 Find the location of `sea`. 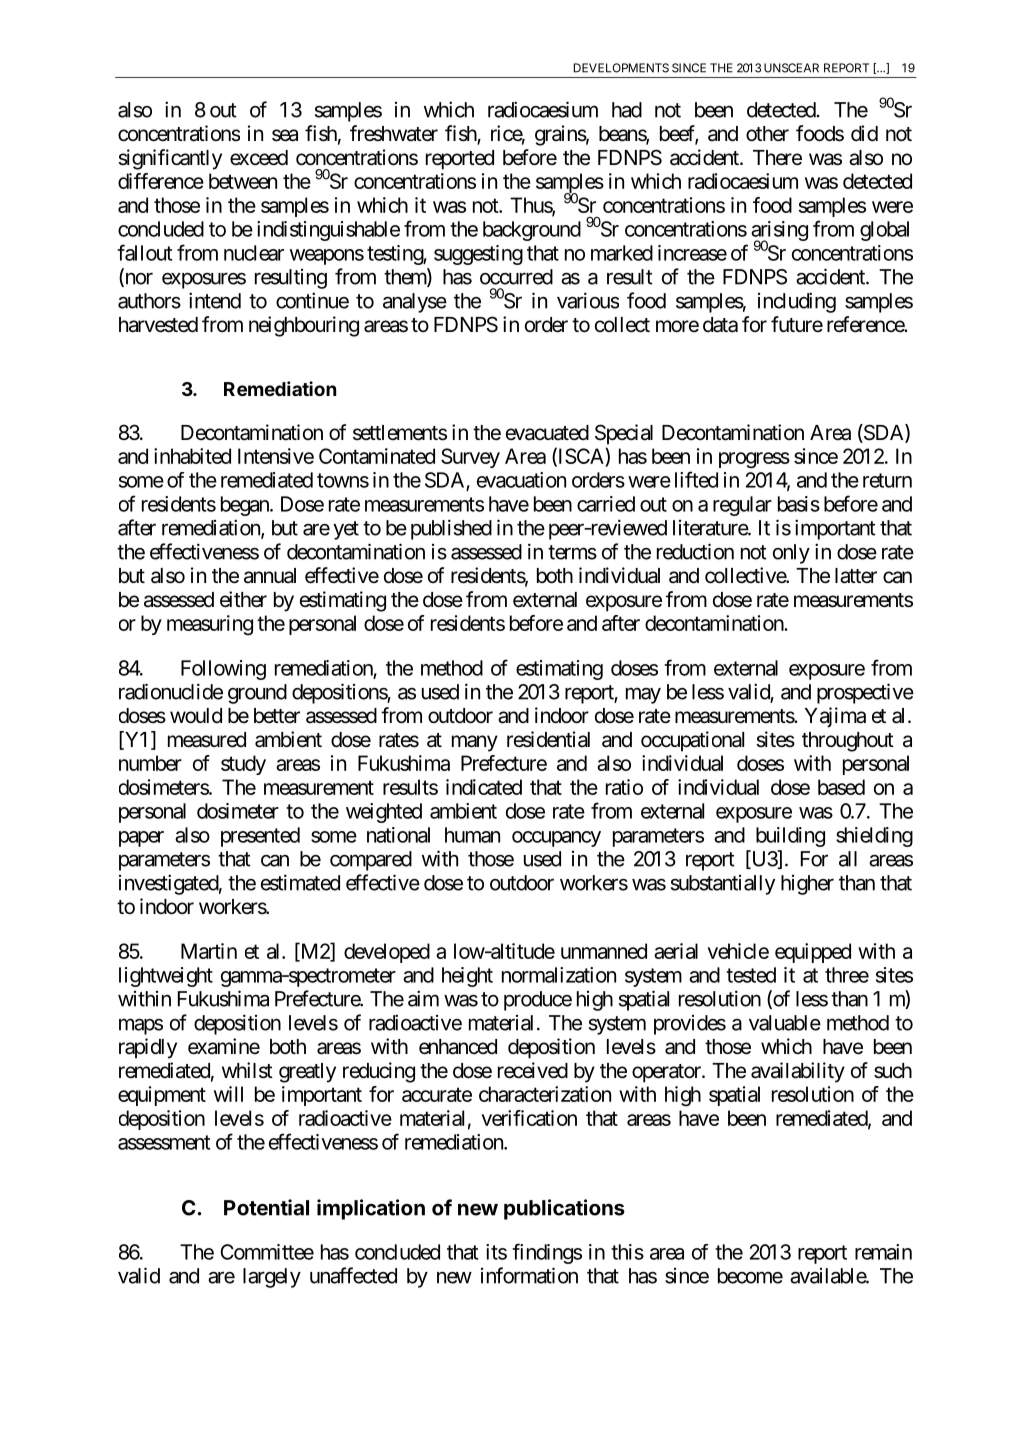

sea is located at coordinates (285, 135).
